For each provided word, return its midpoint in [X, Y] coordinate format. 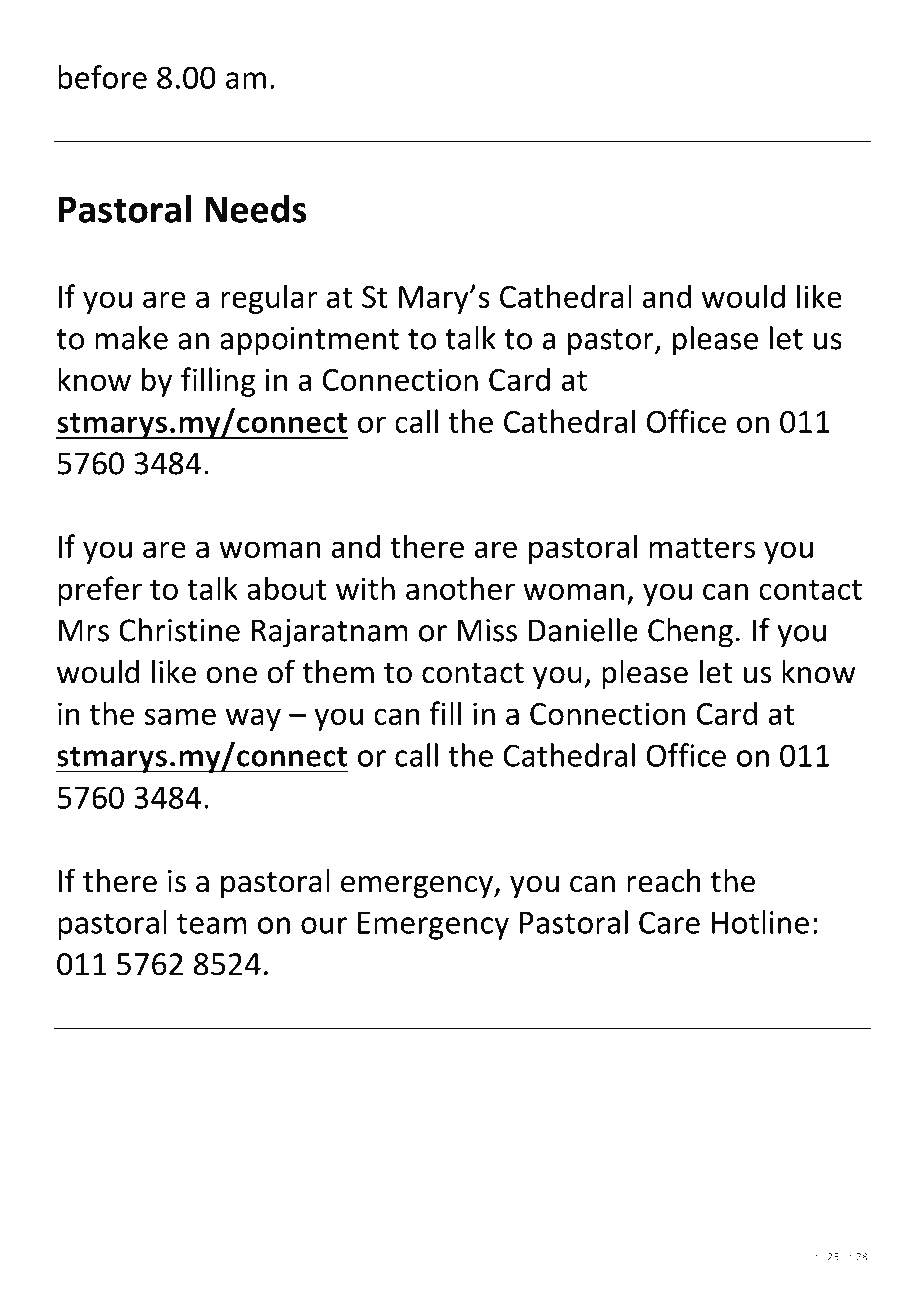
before [102, 77]
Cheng [690, 633]
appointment [309, 341]
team [212, 923]
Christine [179, 630]
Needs [256, 209]
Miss [487, 630]
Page [812, 1258]
